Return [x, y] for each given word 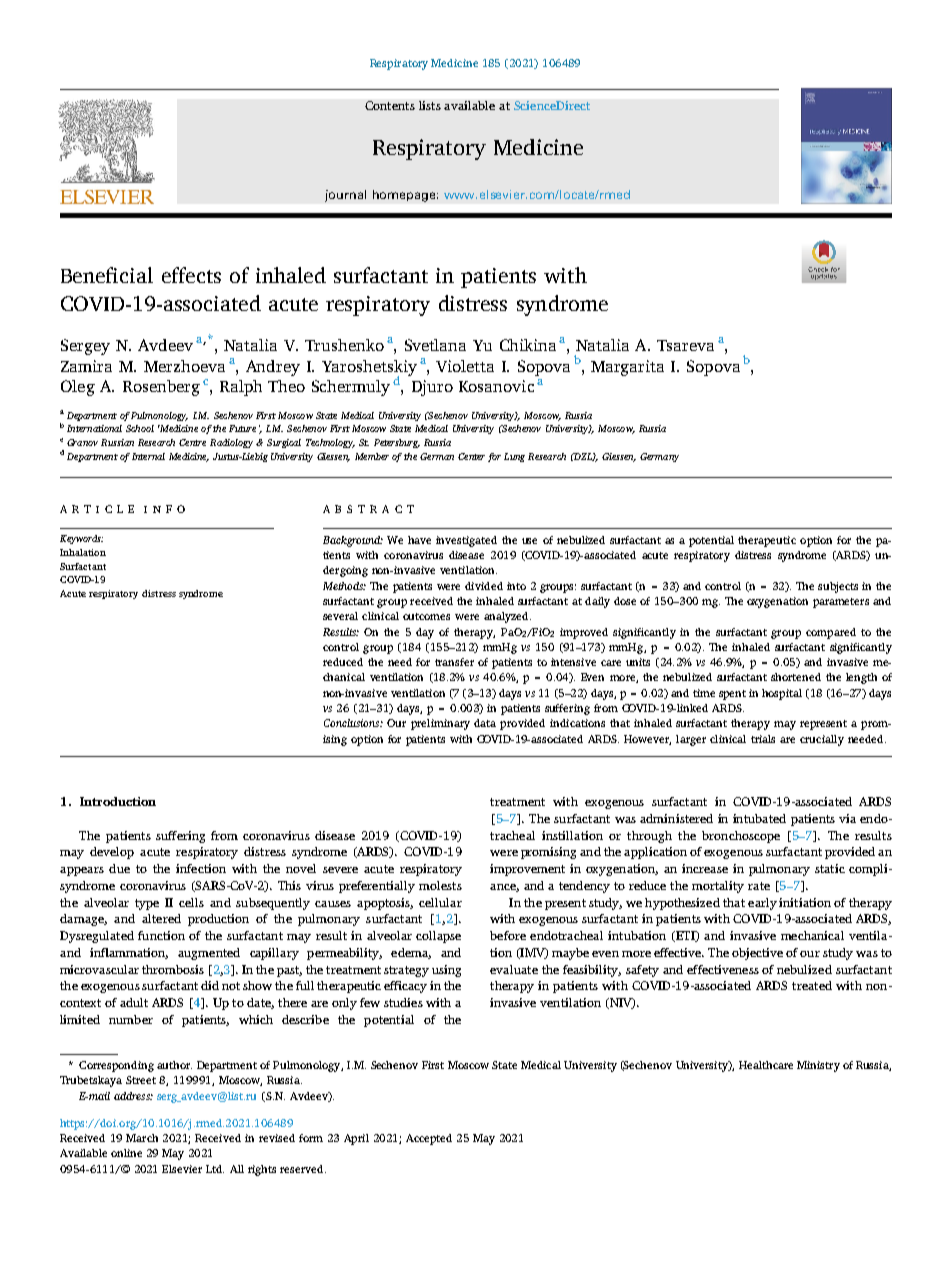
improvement [527, 870]
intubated [759, 818]
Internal [148, 456]
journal [345, 196]
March [142, 1138]
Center [471, 456]
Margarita [627, 368]
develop [112, 853]
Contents [390, 105]
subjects [838, 587]
